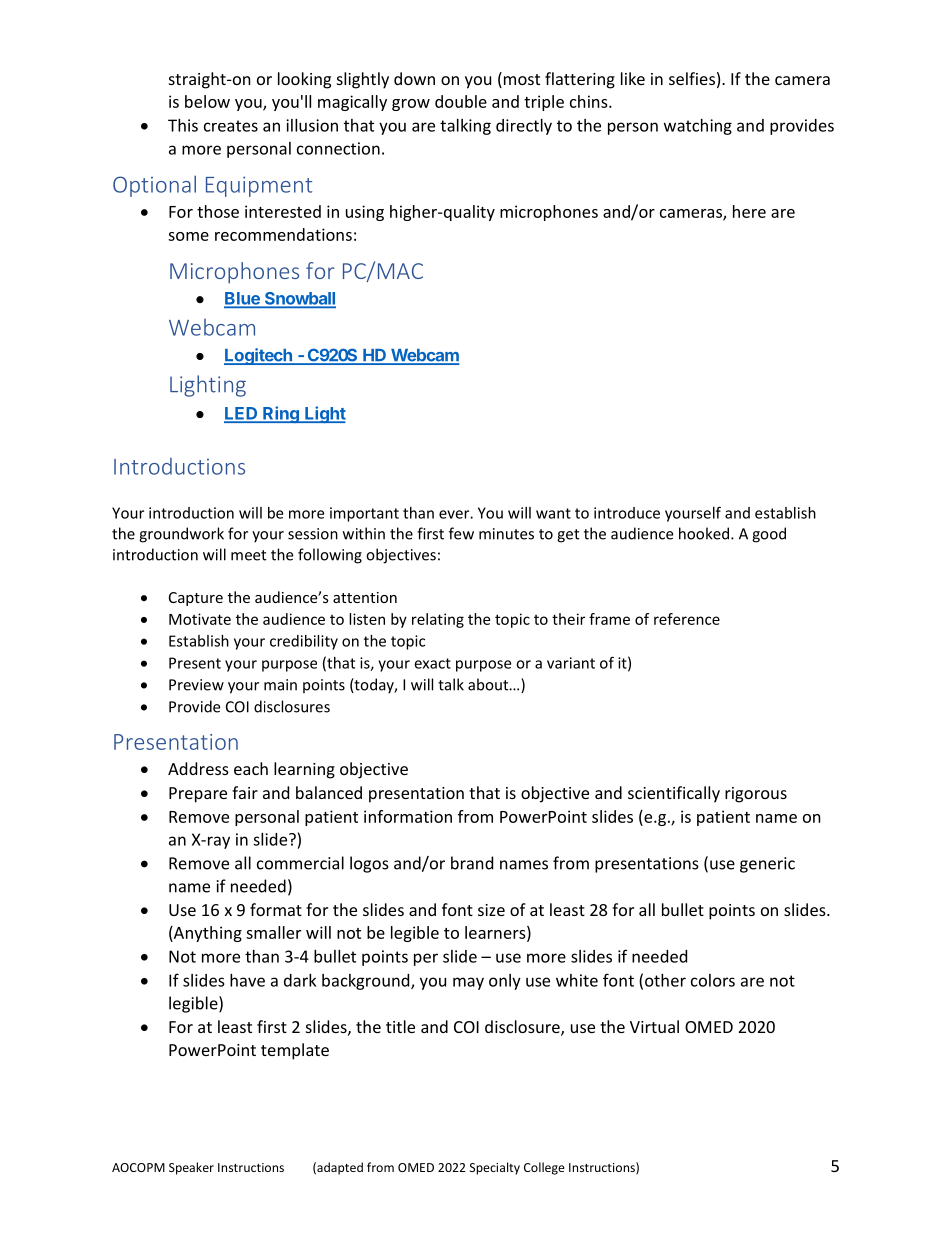 This document has width=952, height=1233. I want to click on watching, so click(698, 127).
